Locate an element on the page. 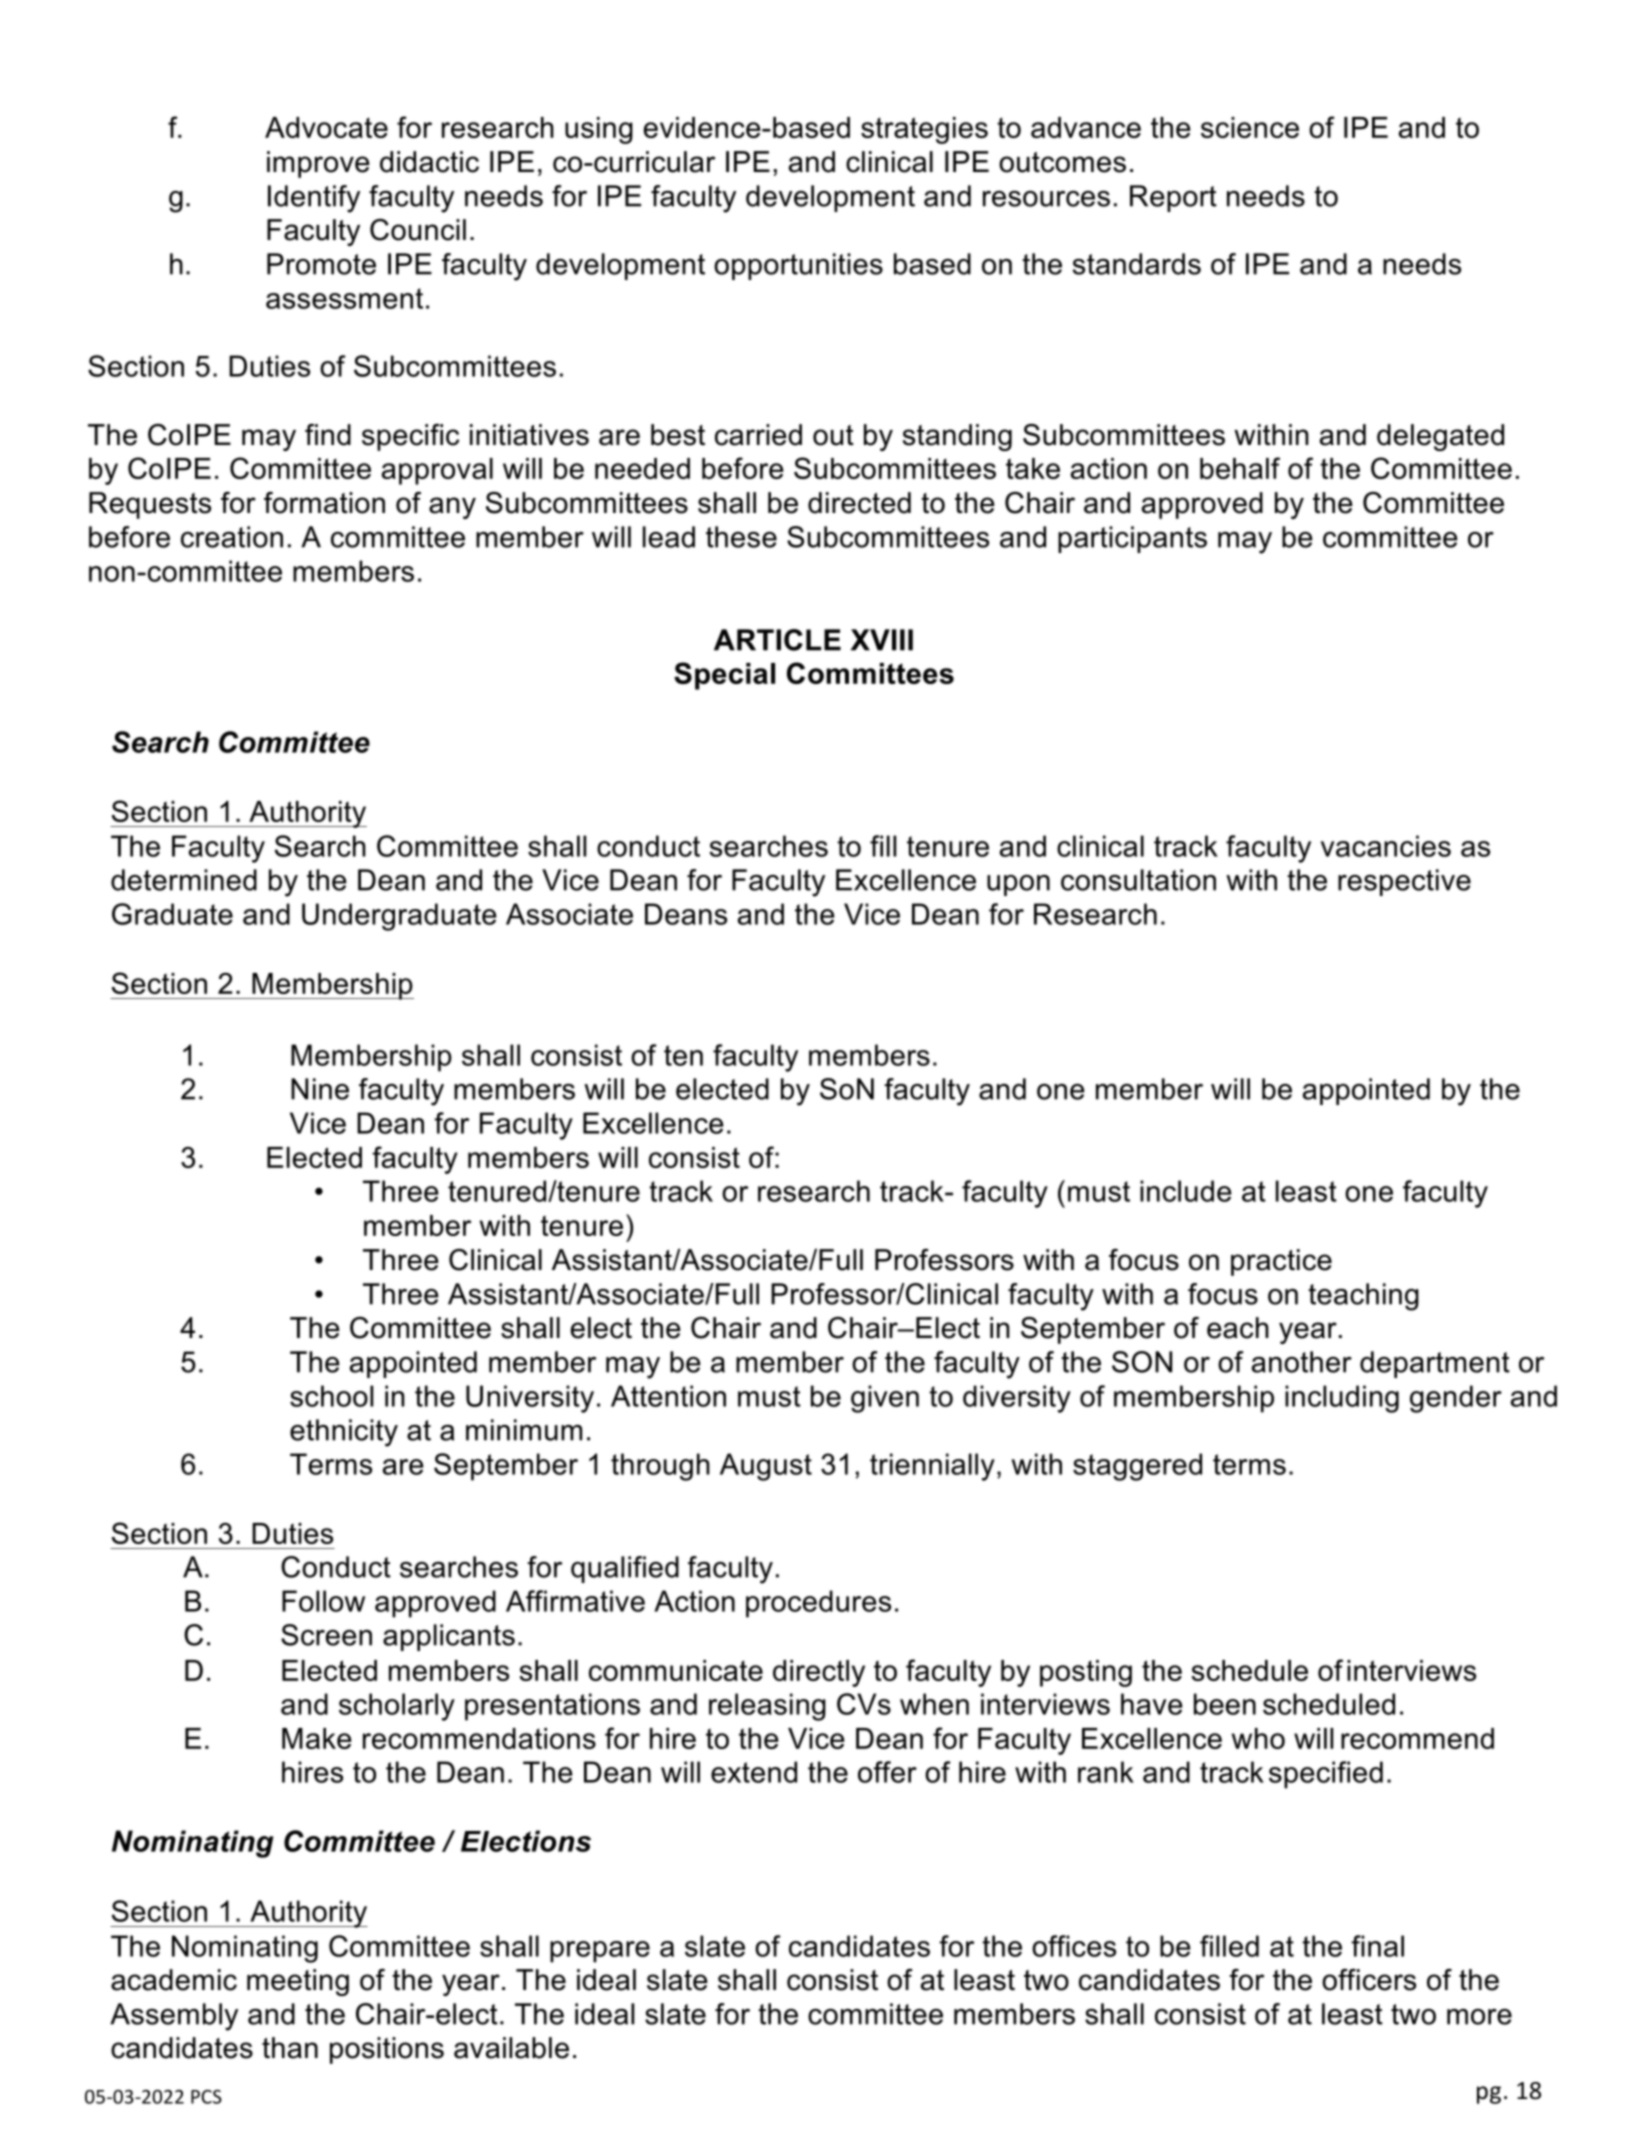 This document has height=2135, width=1650. prepare is located at coordinates (600, 1952).
